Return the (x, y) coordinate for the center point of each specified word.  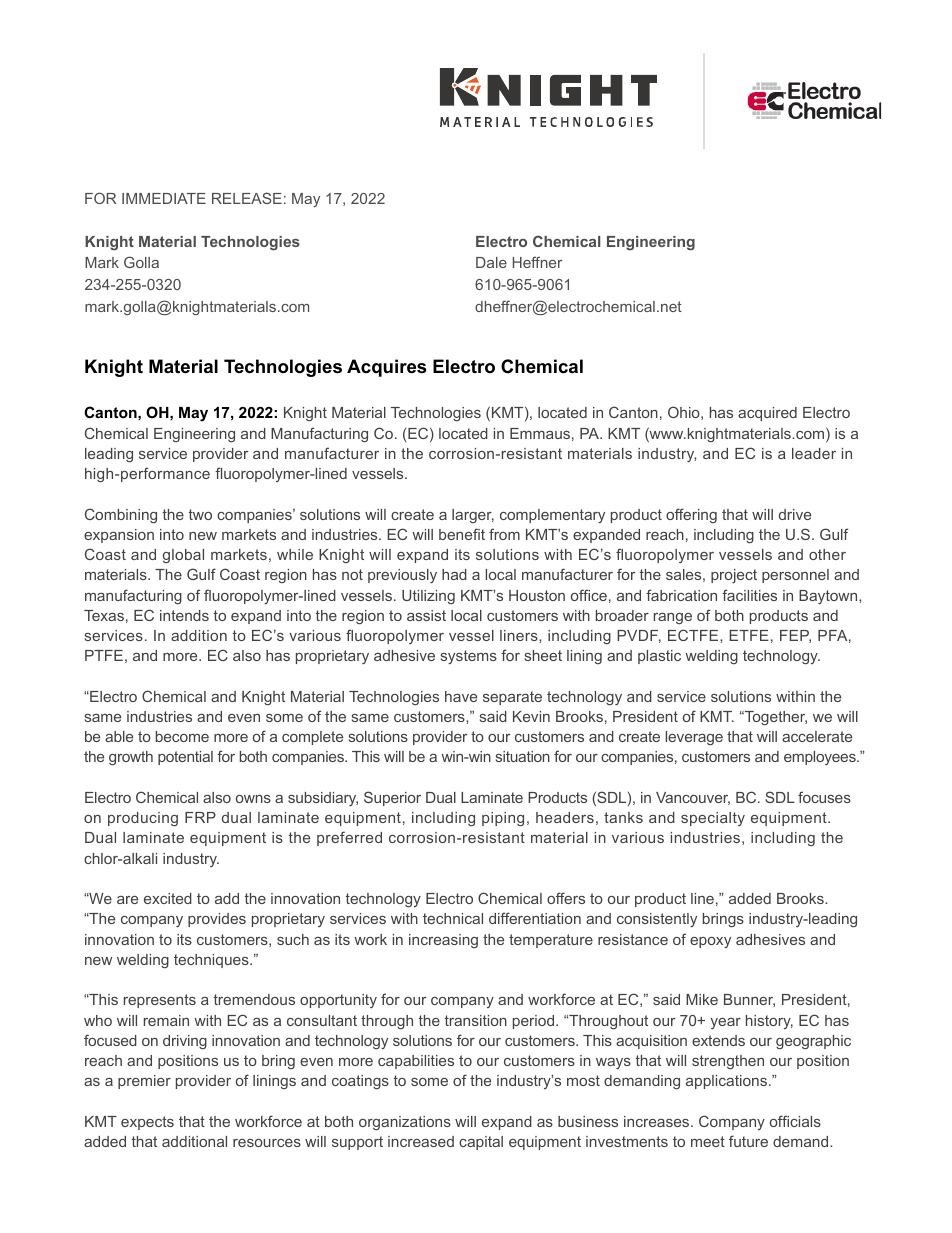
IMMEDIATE (164, 198)
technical (453, 918)
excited (168, 898)
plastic (659, 657)
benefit (462, 534)
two (200, 514)
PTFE (104, 655)
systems (469, 657)
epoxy (710, 942)
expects (147, 1123)
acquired (767, 414)
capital (481, 1143)
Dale (491, 262)
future (748, 1141)
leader (814, 453)
